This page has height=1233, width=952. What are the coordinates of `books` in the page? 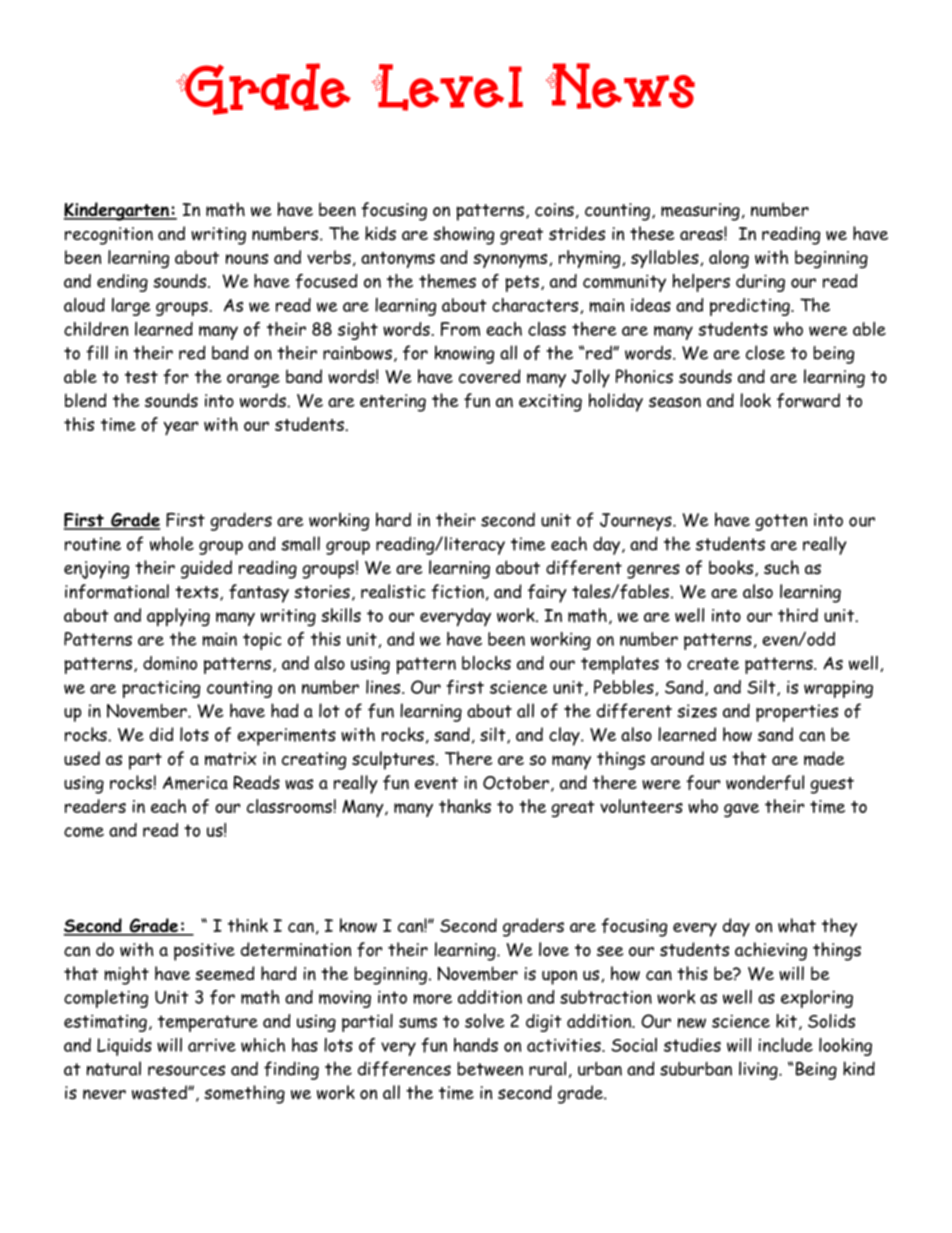 It's located at (732, 568).
